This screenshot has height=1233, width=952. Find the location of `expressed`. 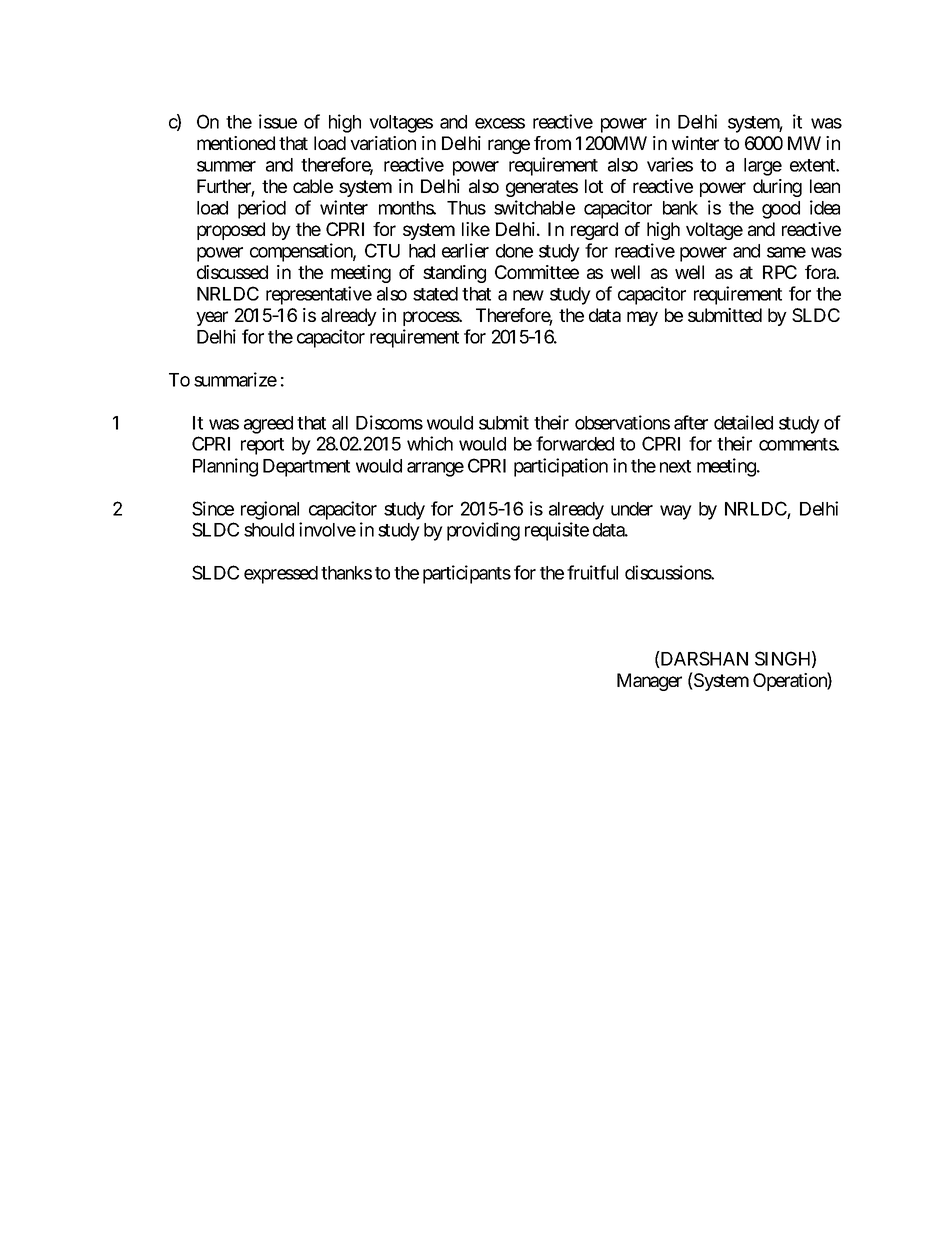

expressed is located at coordinates (281, 575).
